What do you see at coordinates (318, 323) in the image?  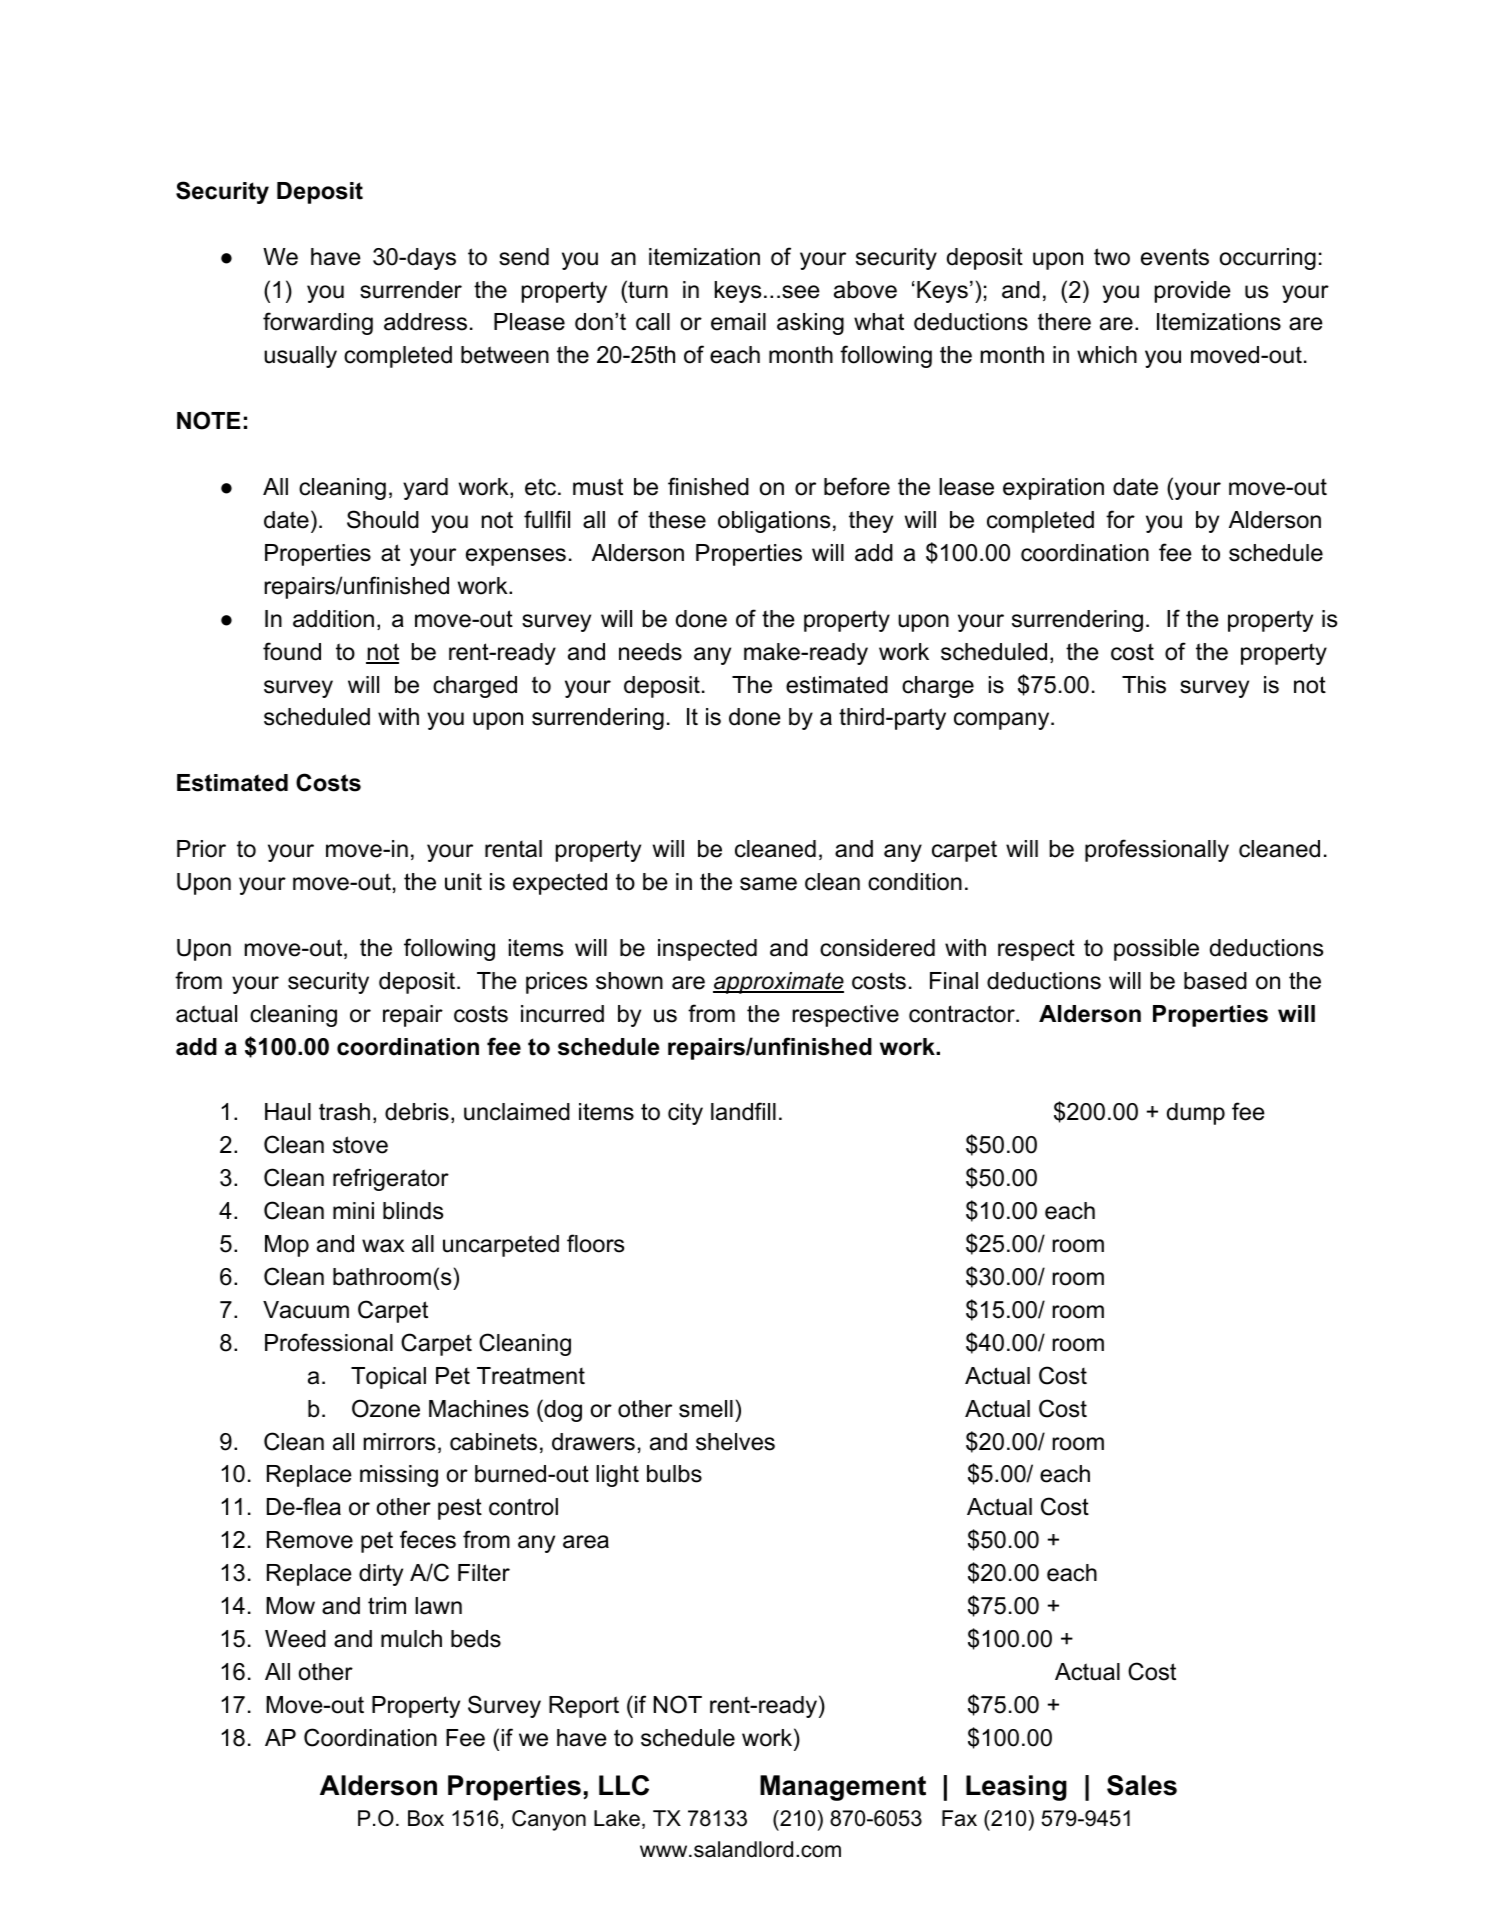 I see `forwarding` at bounding box center [318, 323].
